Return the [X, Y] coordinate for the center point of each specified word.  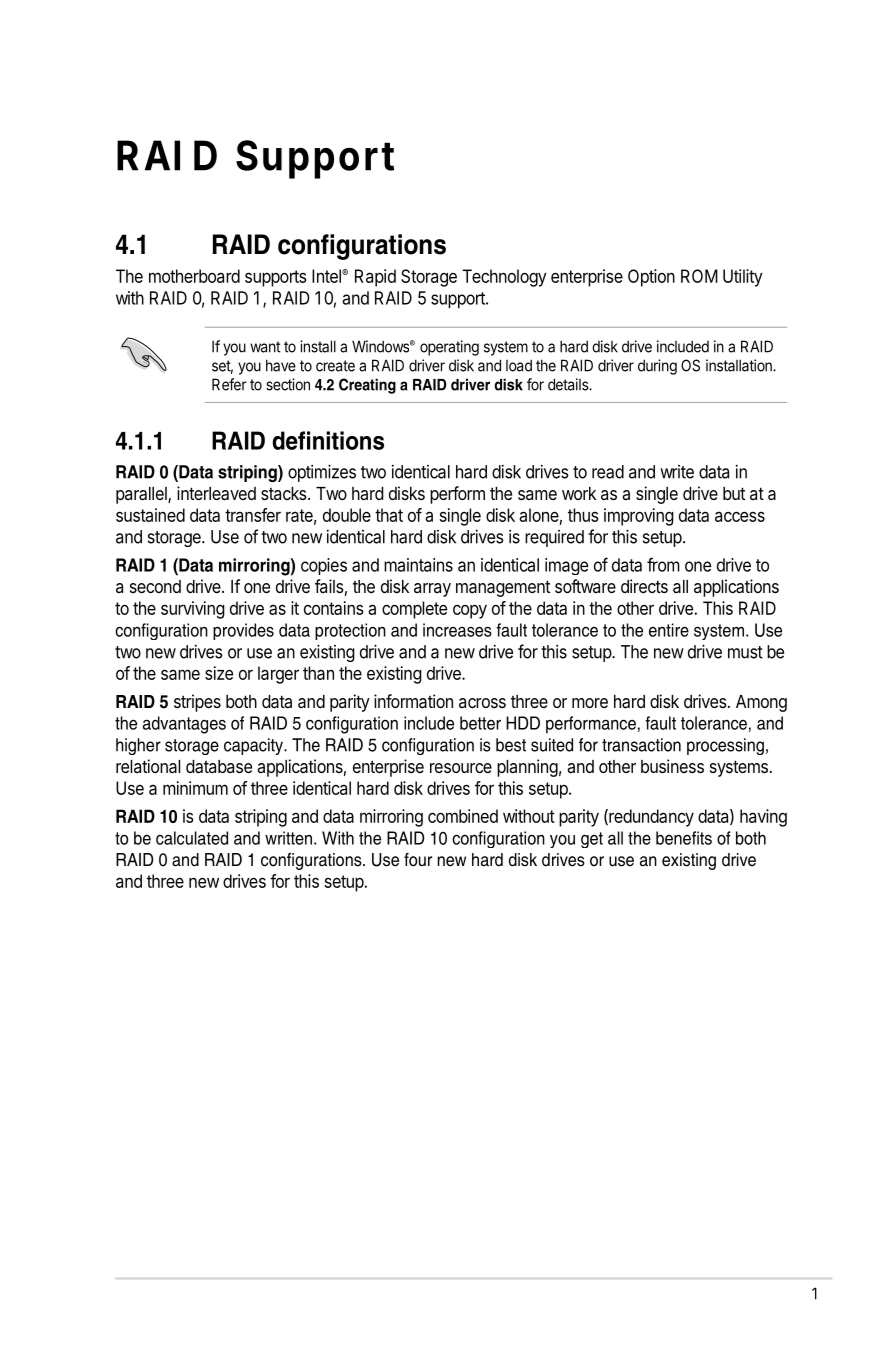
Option [651, 278]
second [155, 586]
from [663, 564]
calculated [192, 838]
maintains [418, 565]
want [265, 347]
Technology [504, 278]
